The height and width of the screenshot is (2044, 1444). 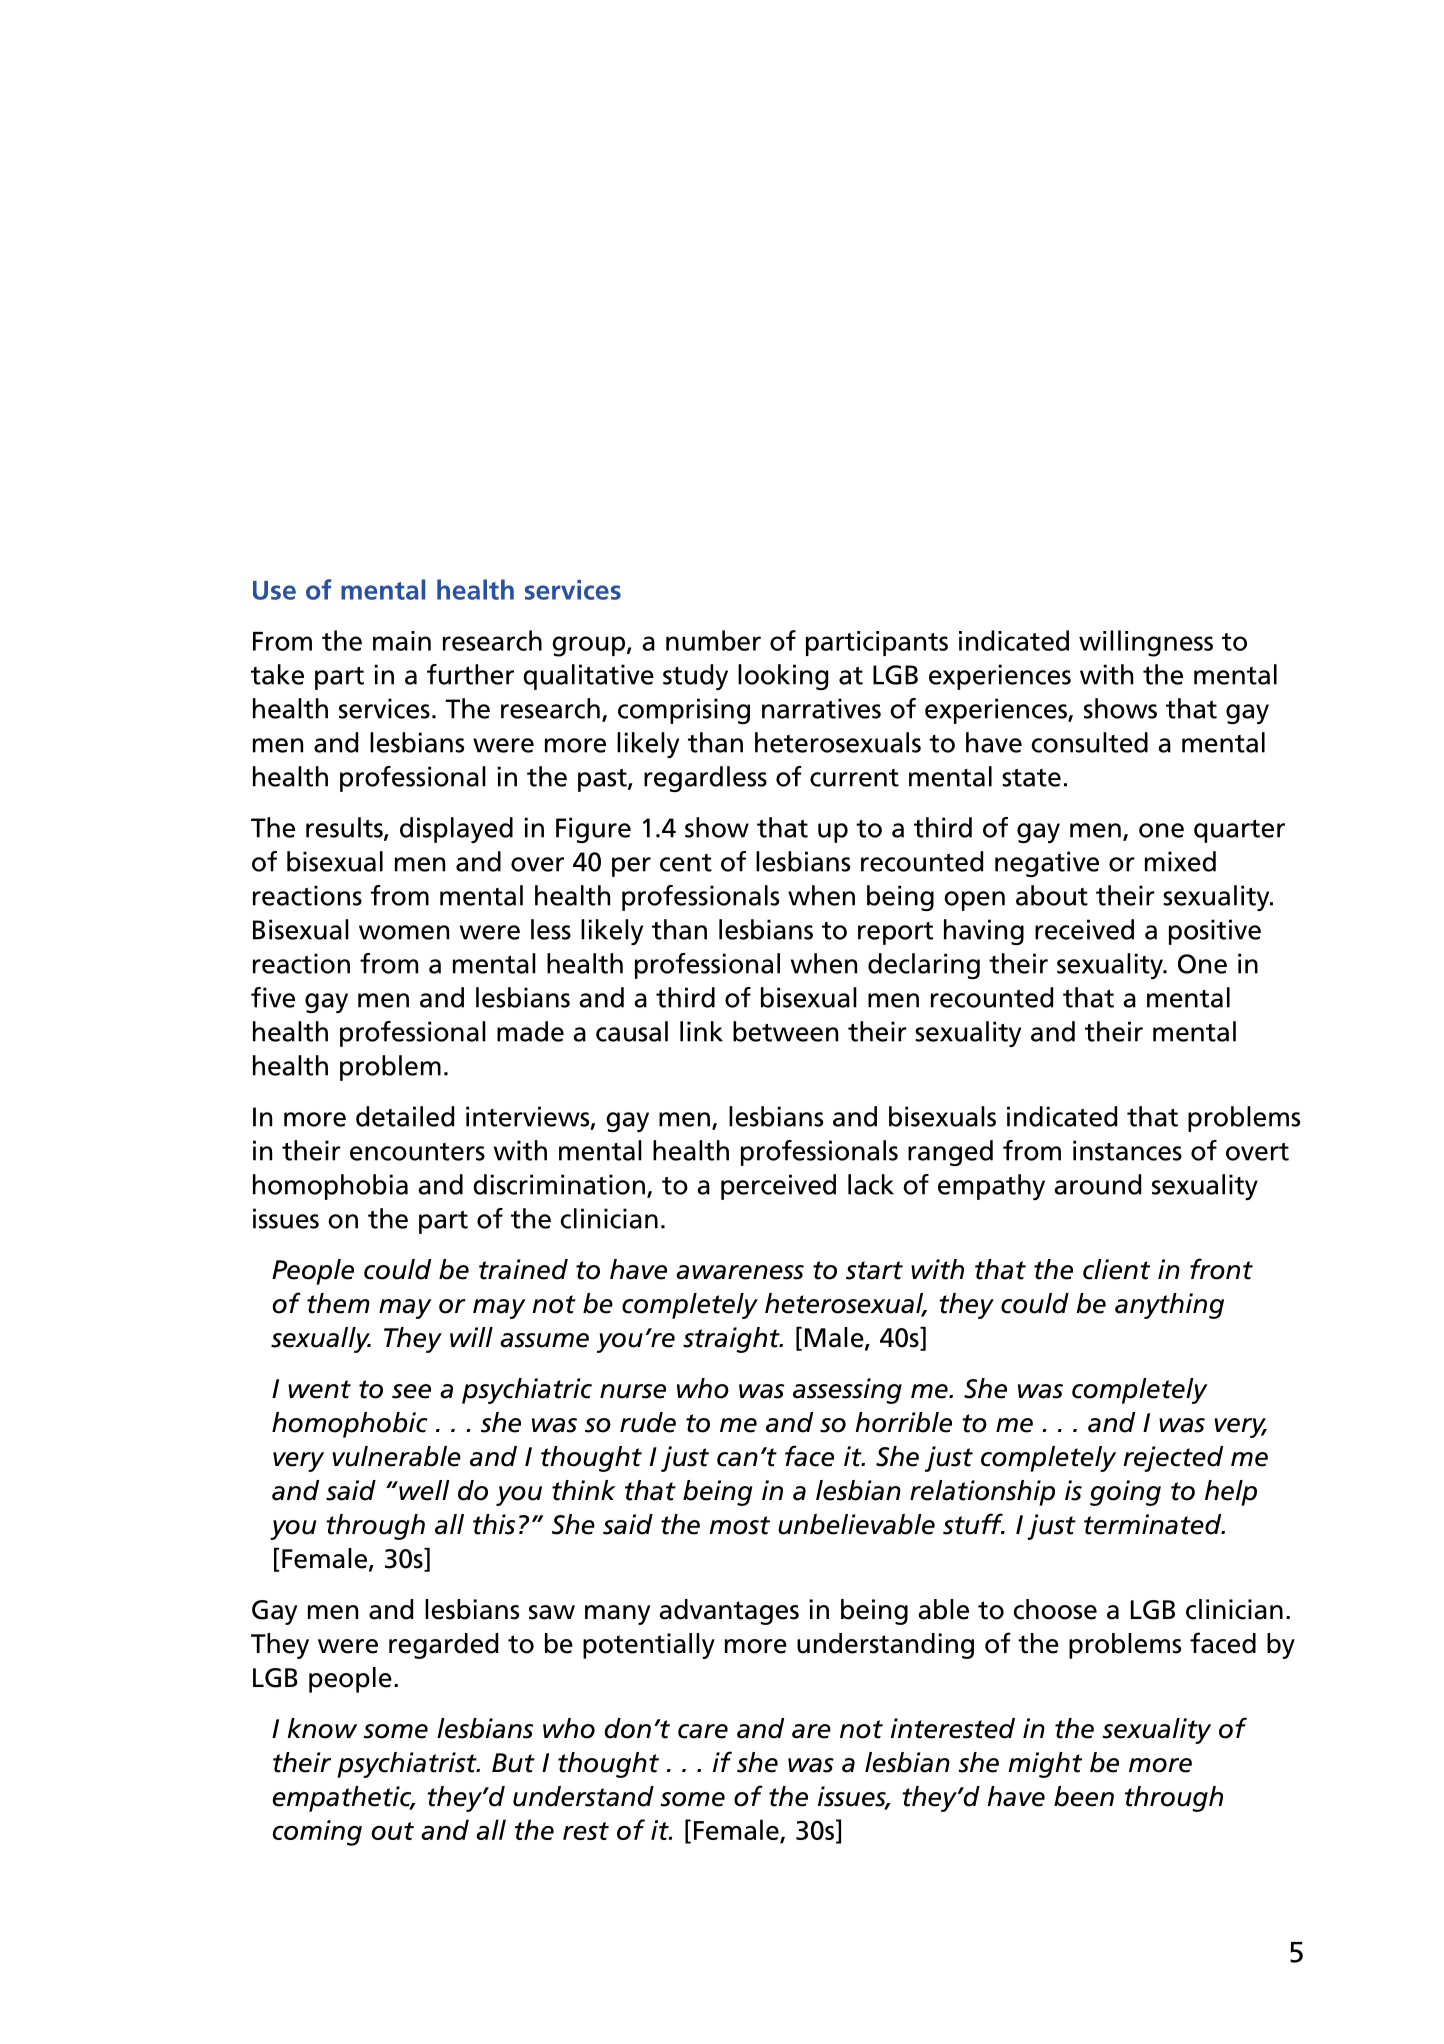 What do you see at coordinates (778, 1187) in the screenshot?
I see `perceived` at bounding box center [778, 1187].
